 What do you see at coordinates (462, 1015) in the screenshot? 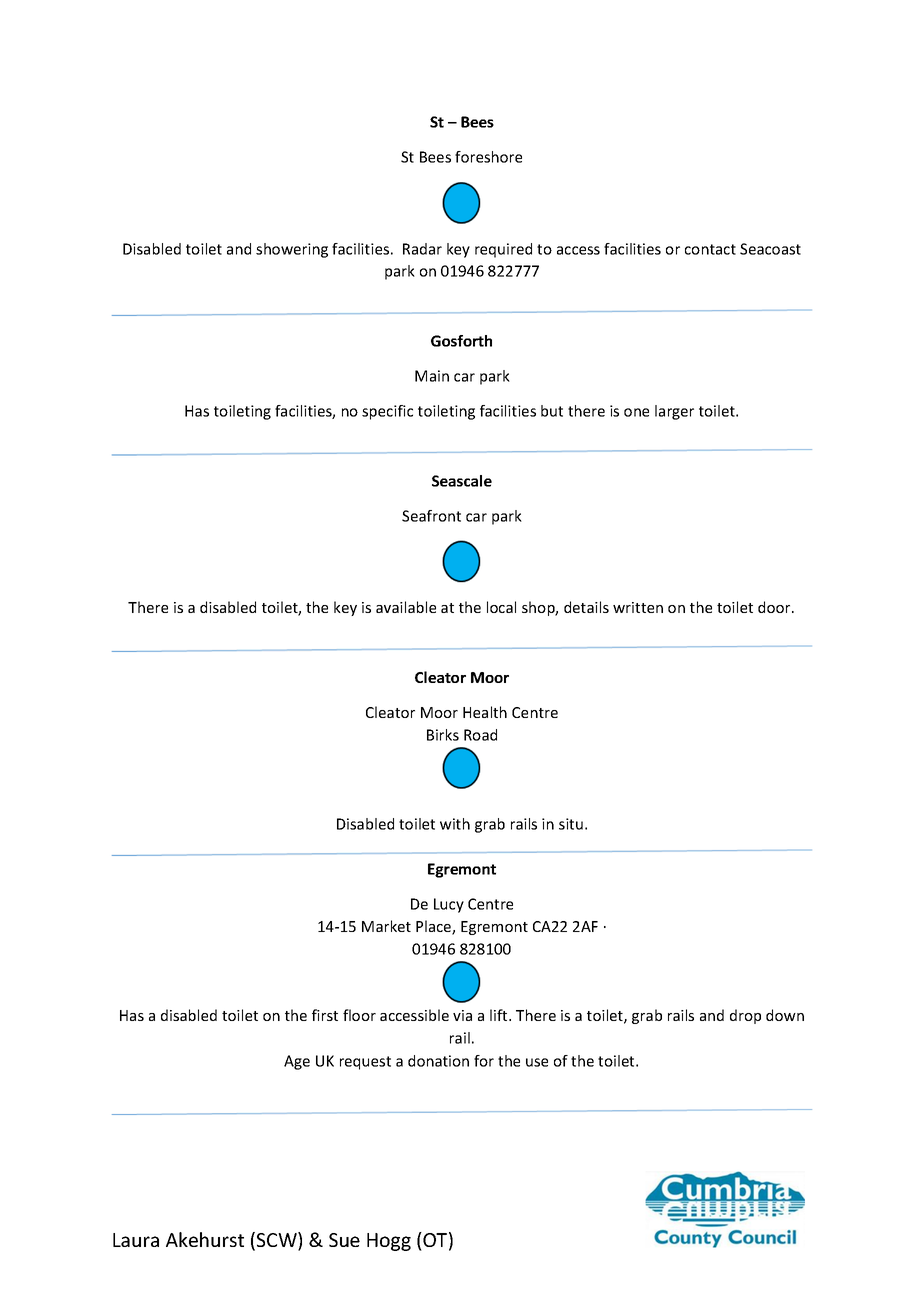
I see `via` at bounding box center [462, 1015].
